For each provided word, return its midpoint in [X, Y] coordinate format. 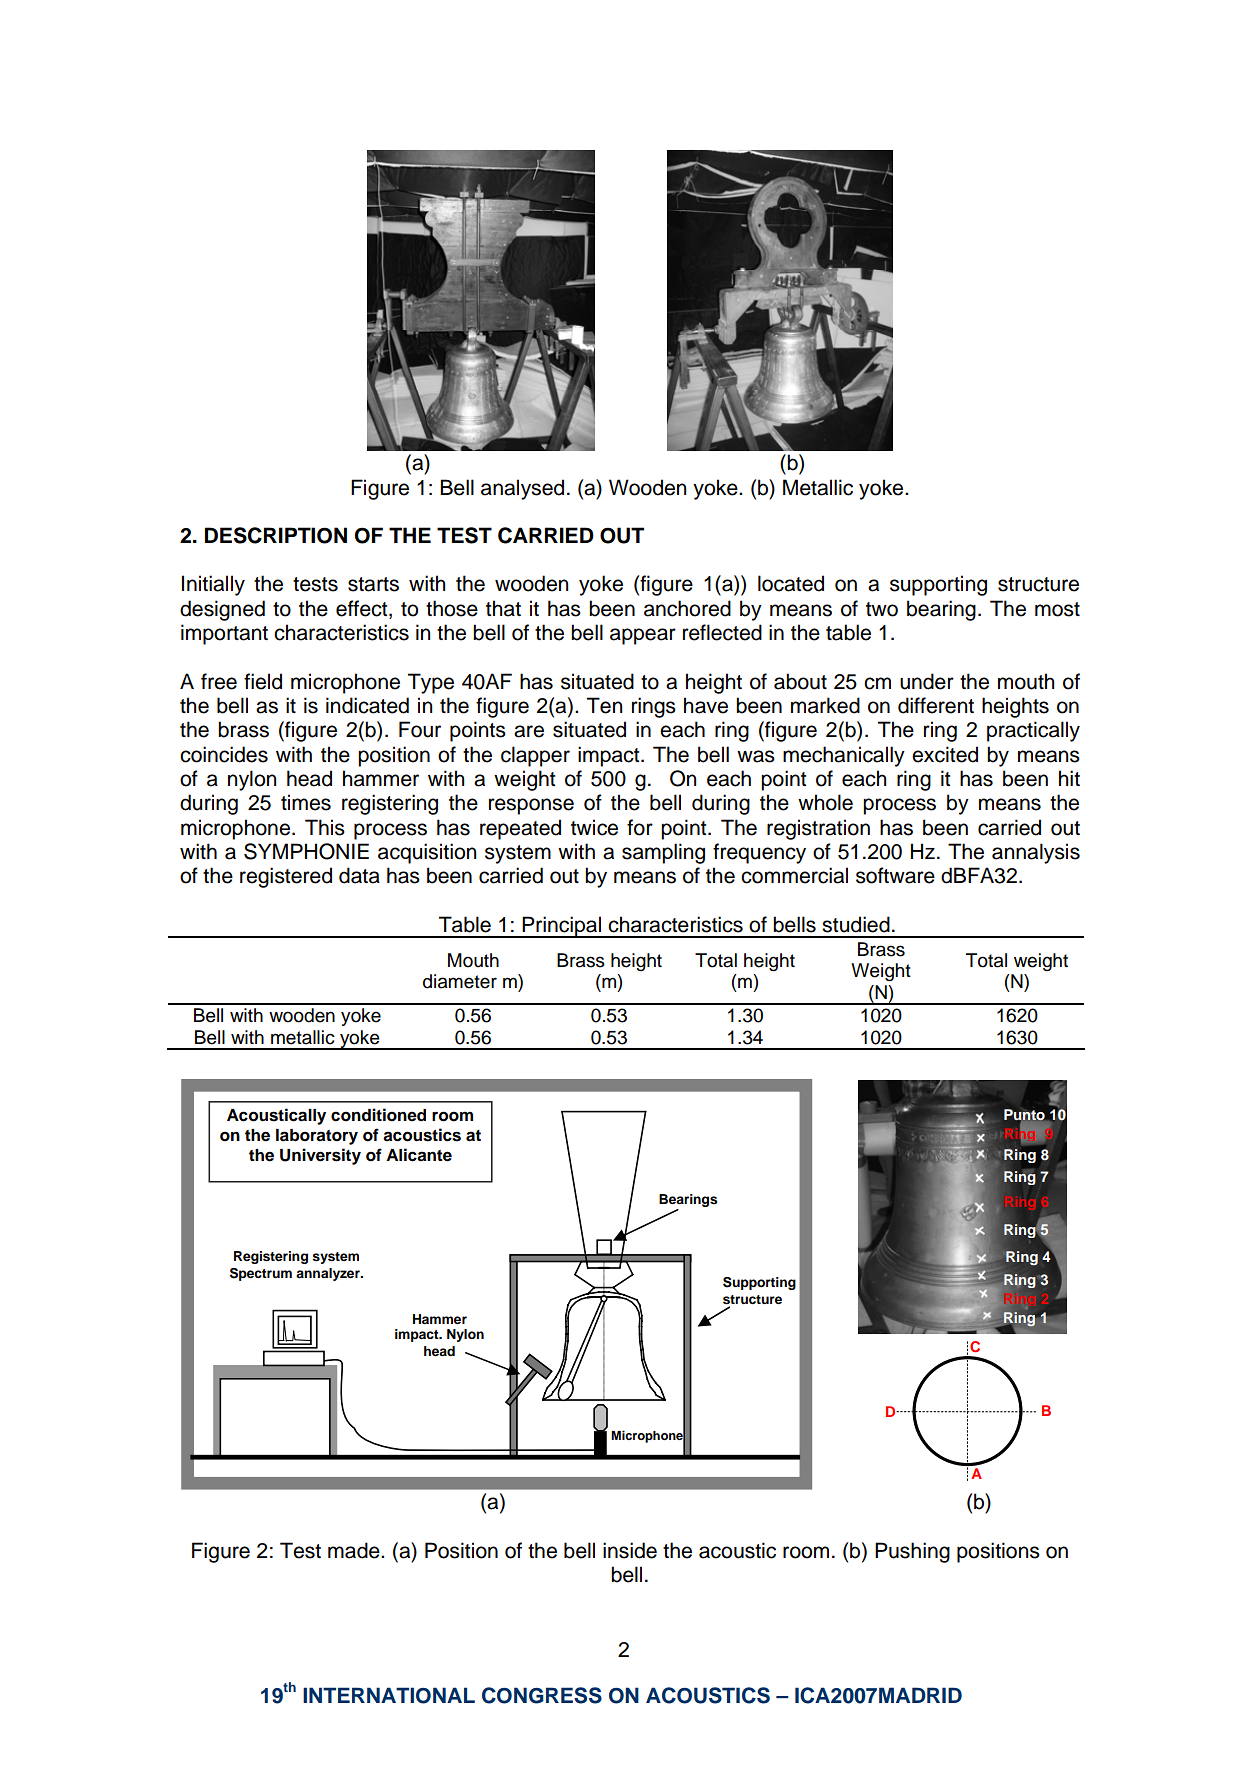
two [882, 609]
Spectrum [261, 1274]
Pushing [912, 1552]
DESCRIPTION [276, 535]
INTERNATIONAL [389, 1695]
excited [945, 754]
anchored [687, 608]
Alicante [419, 1155]
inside [630, 1550]
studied [856, 924]
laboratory [317, 1137]
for [640, 827]
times [306, 802]
